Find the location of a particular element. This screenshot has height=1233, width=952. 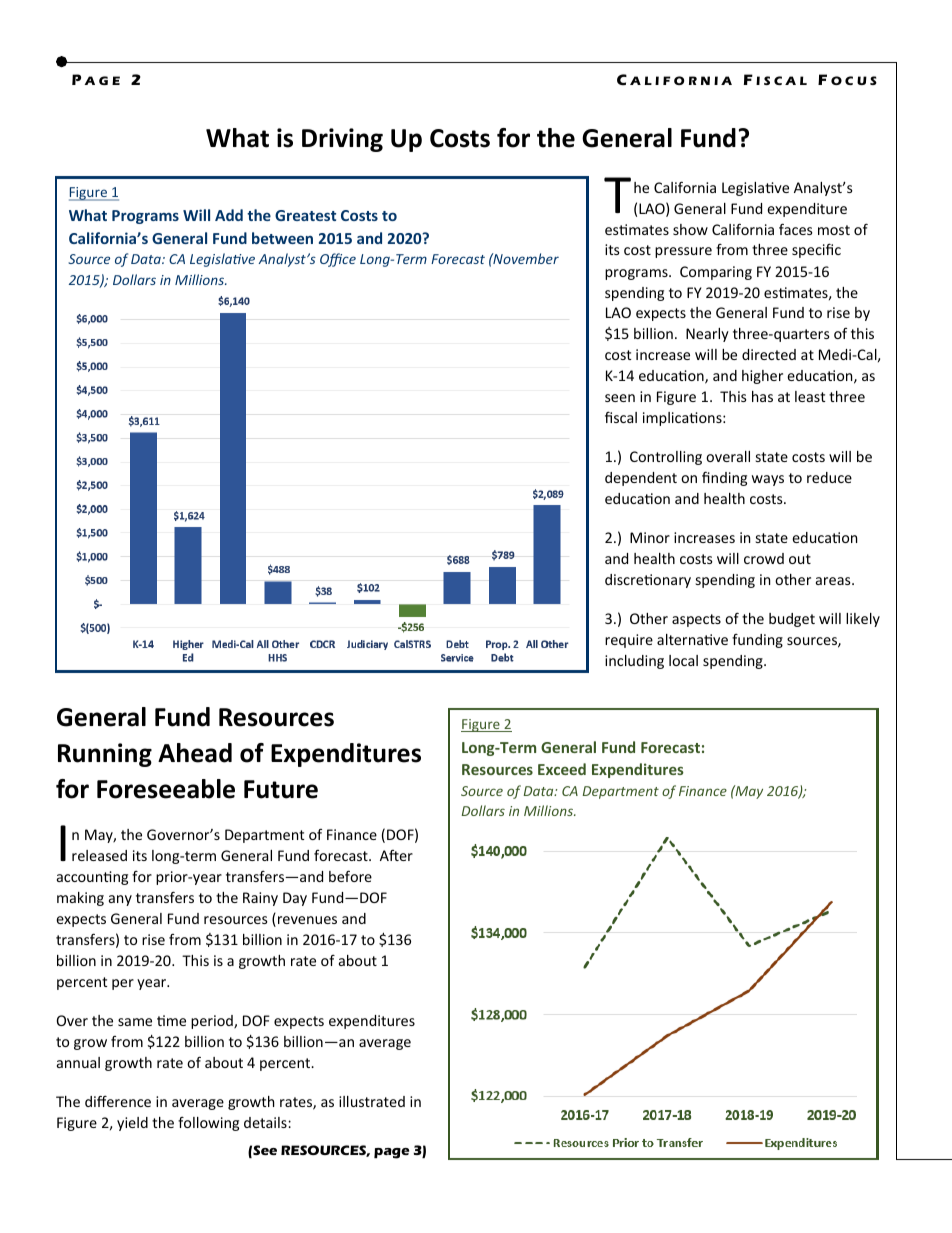

following is located at coordinates (208, 1123).
